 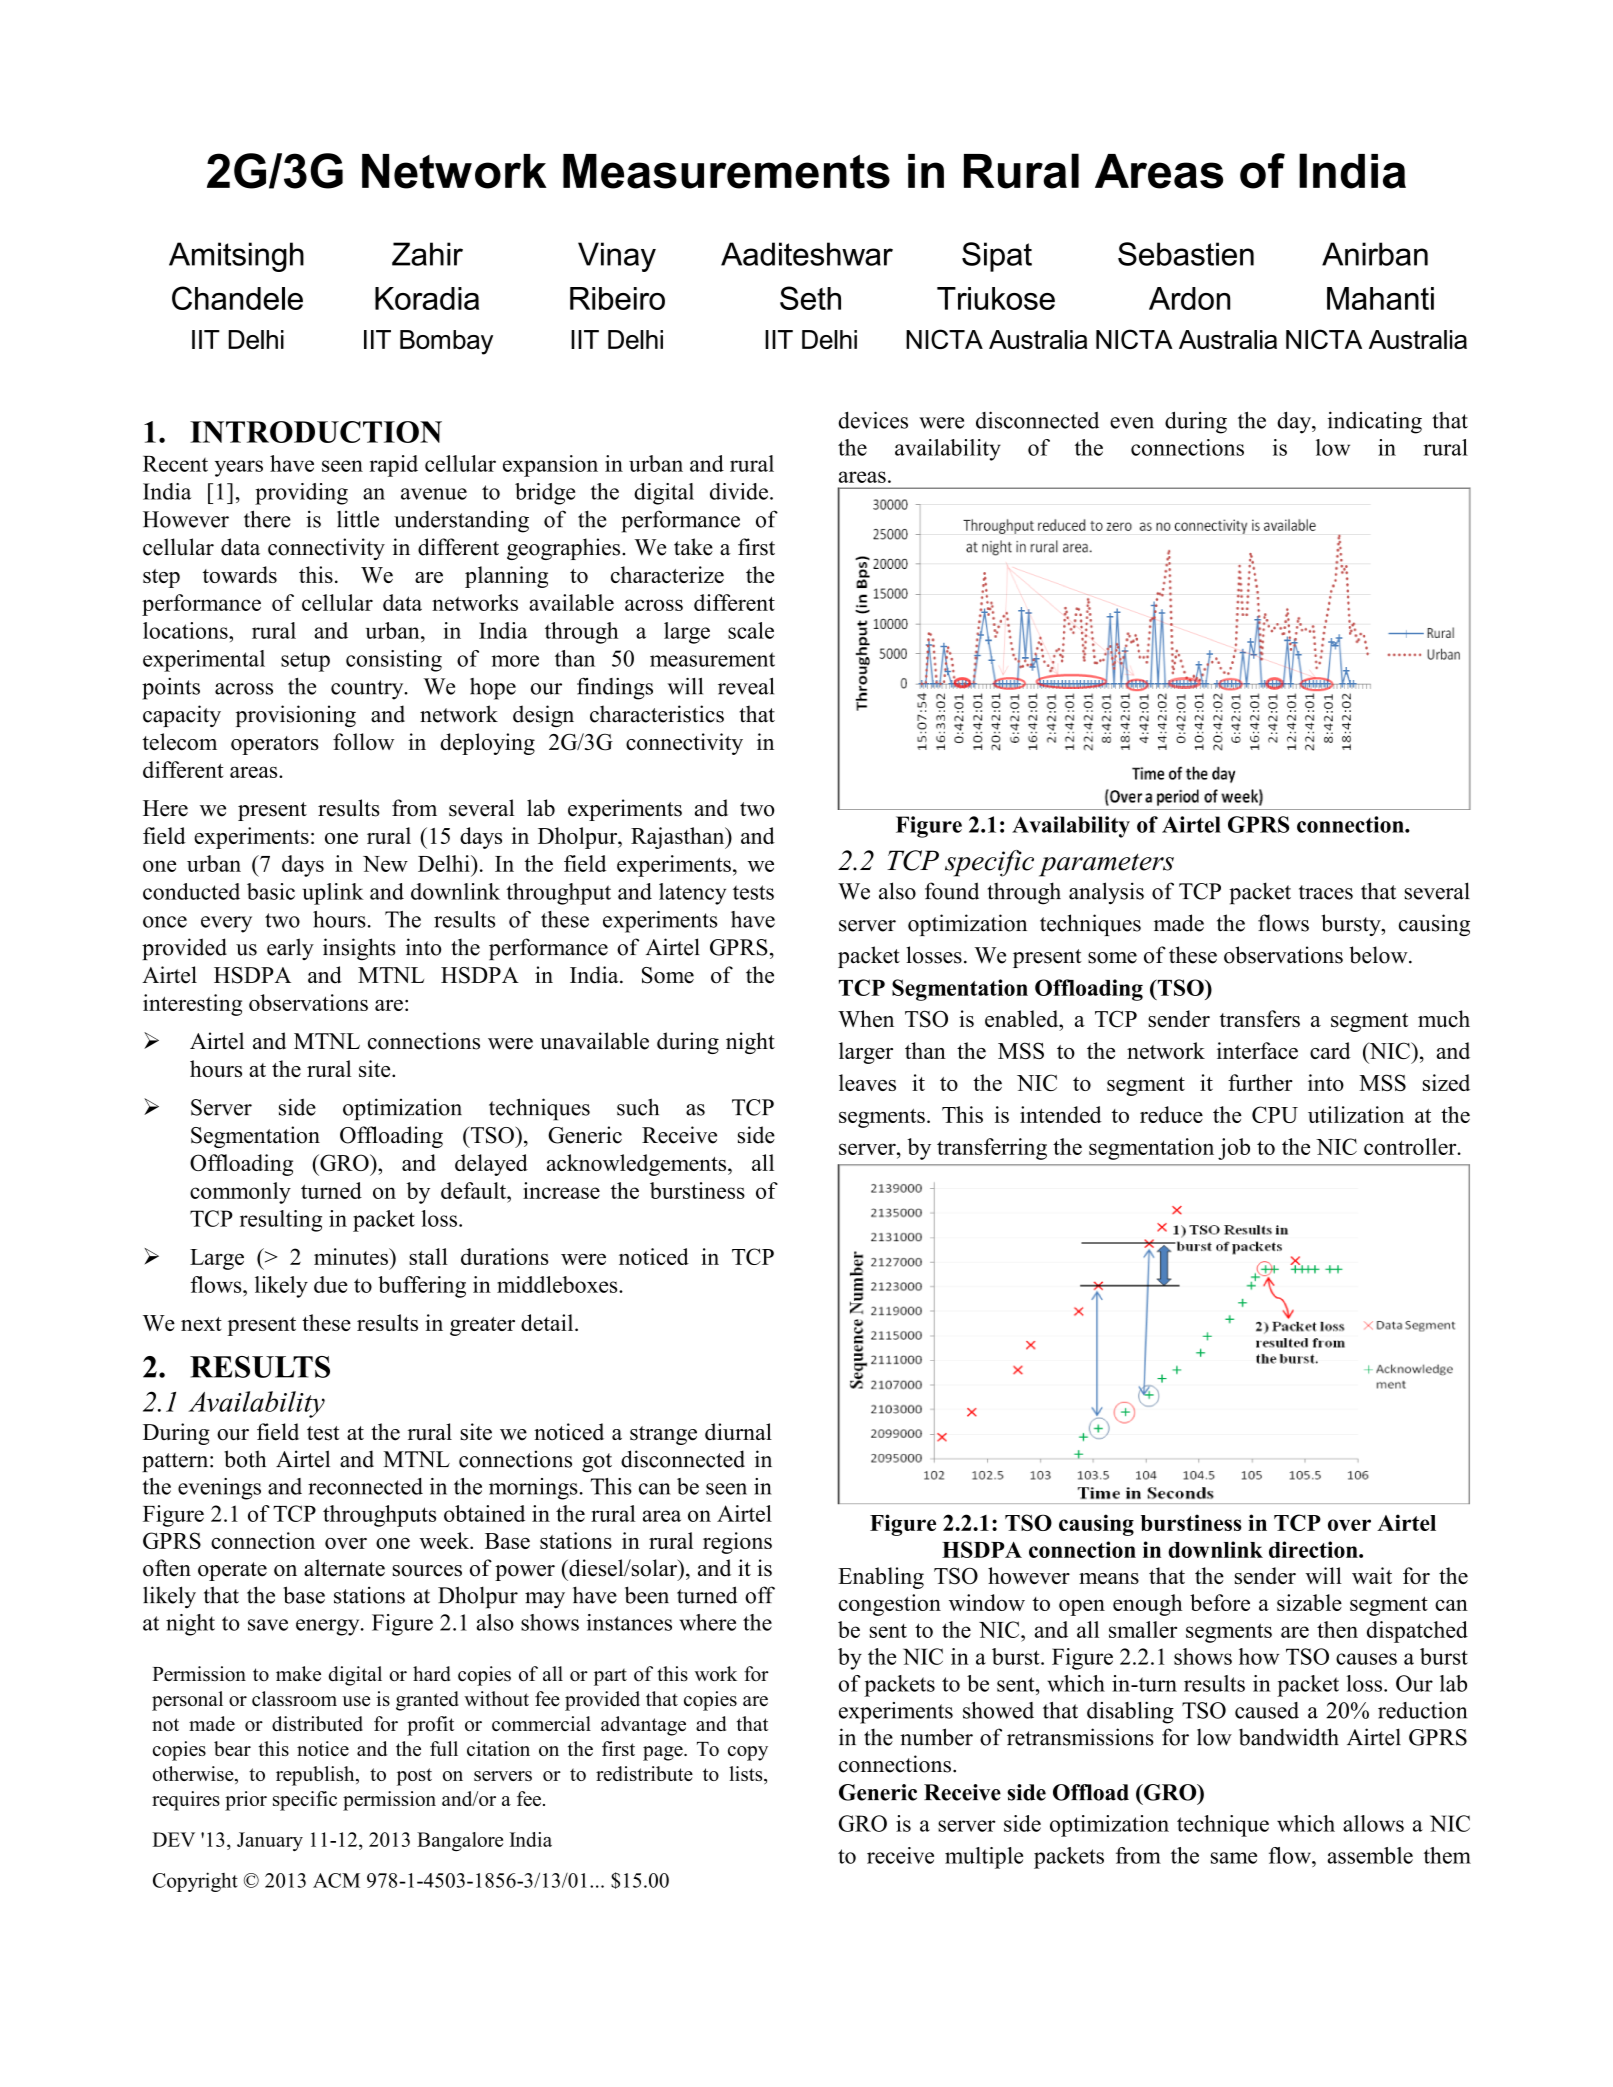 I want to click on due, so click(x=331, y=1284).
